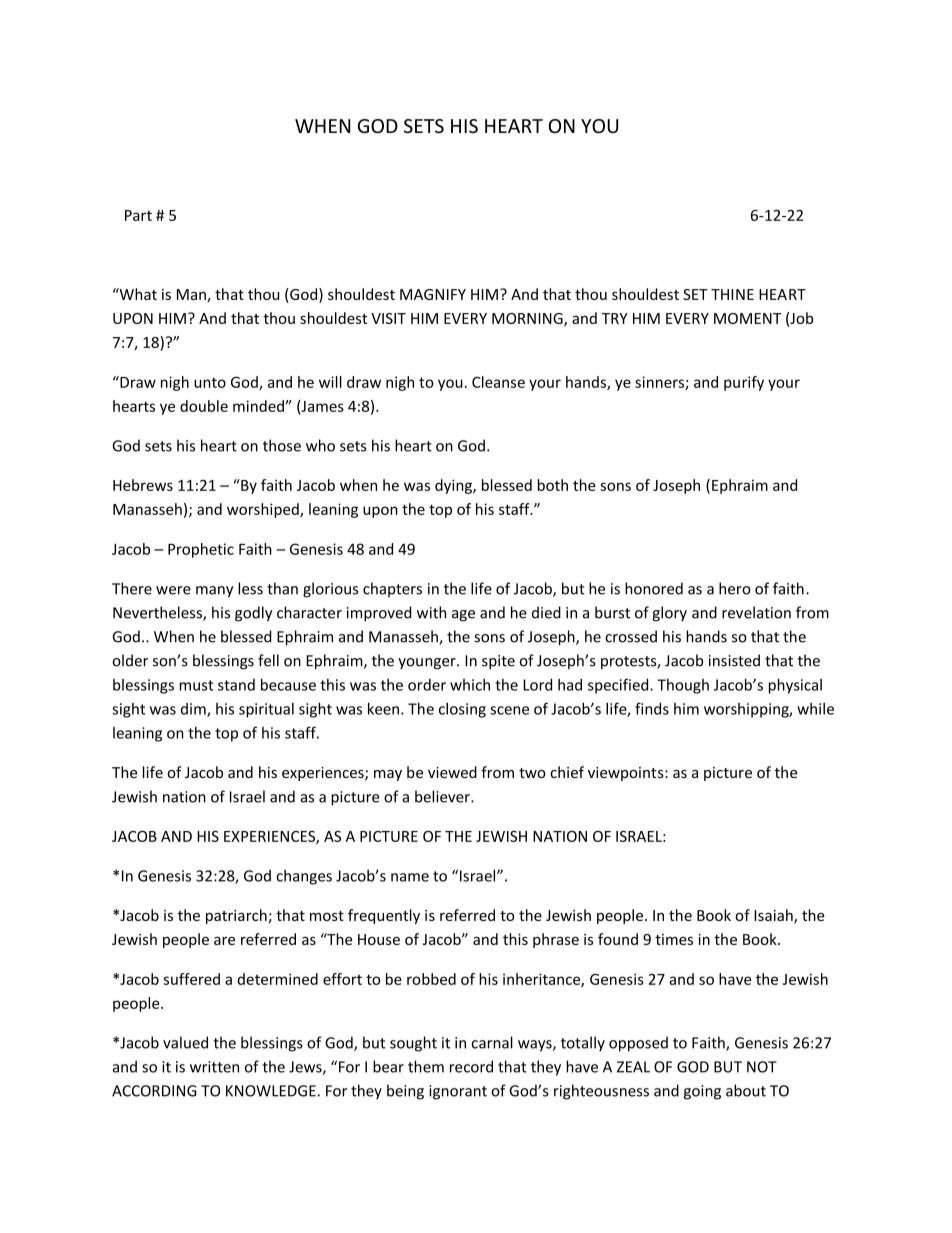 The width and height of the document is (952, 1233). I want to click on Part, so click(138, 215).
